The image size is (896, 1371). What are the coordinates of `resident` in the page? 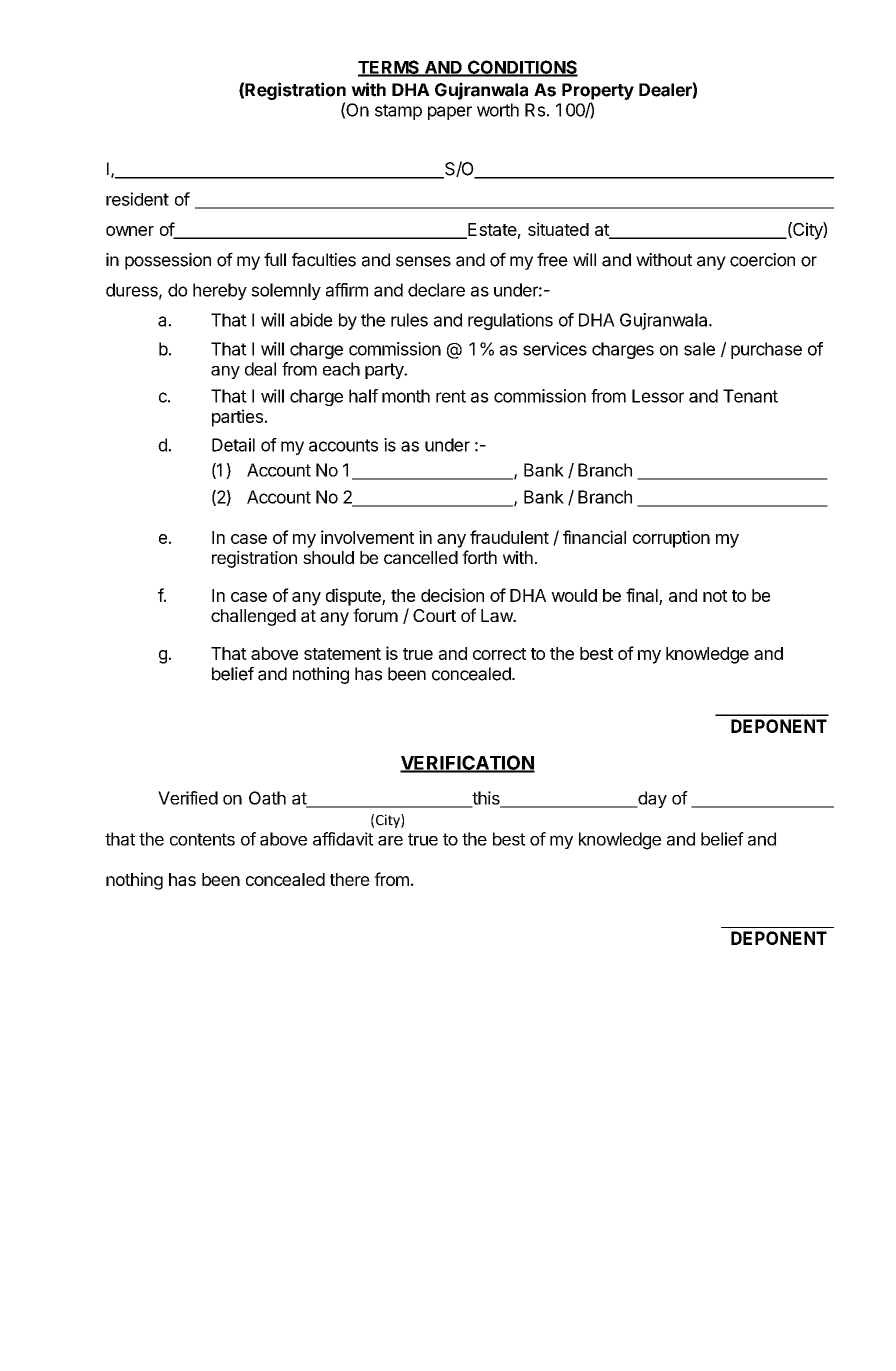 It's located at (137, 199).
